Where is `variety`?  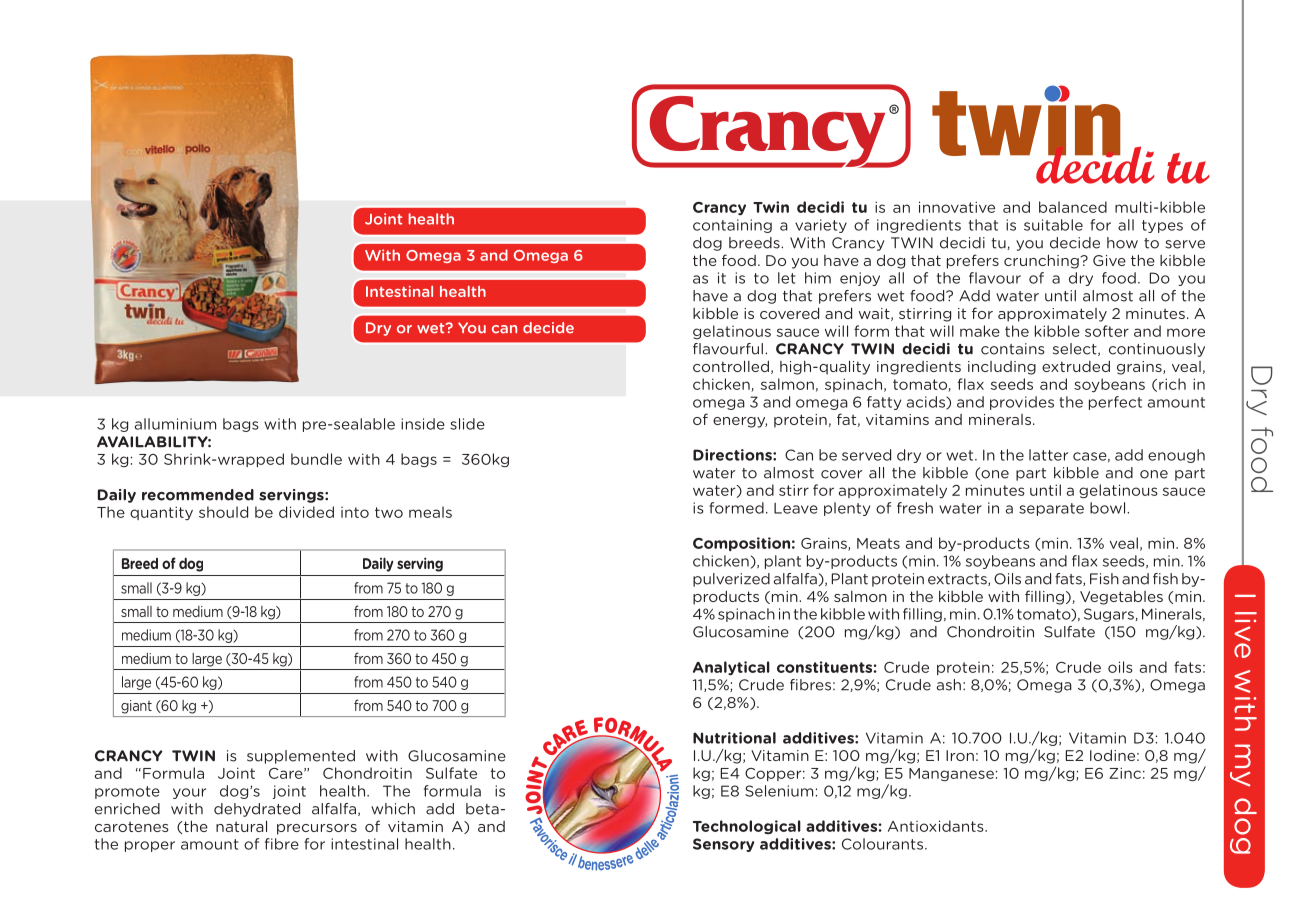
variety is located at coordinates (821, 226).
